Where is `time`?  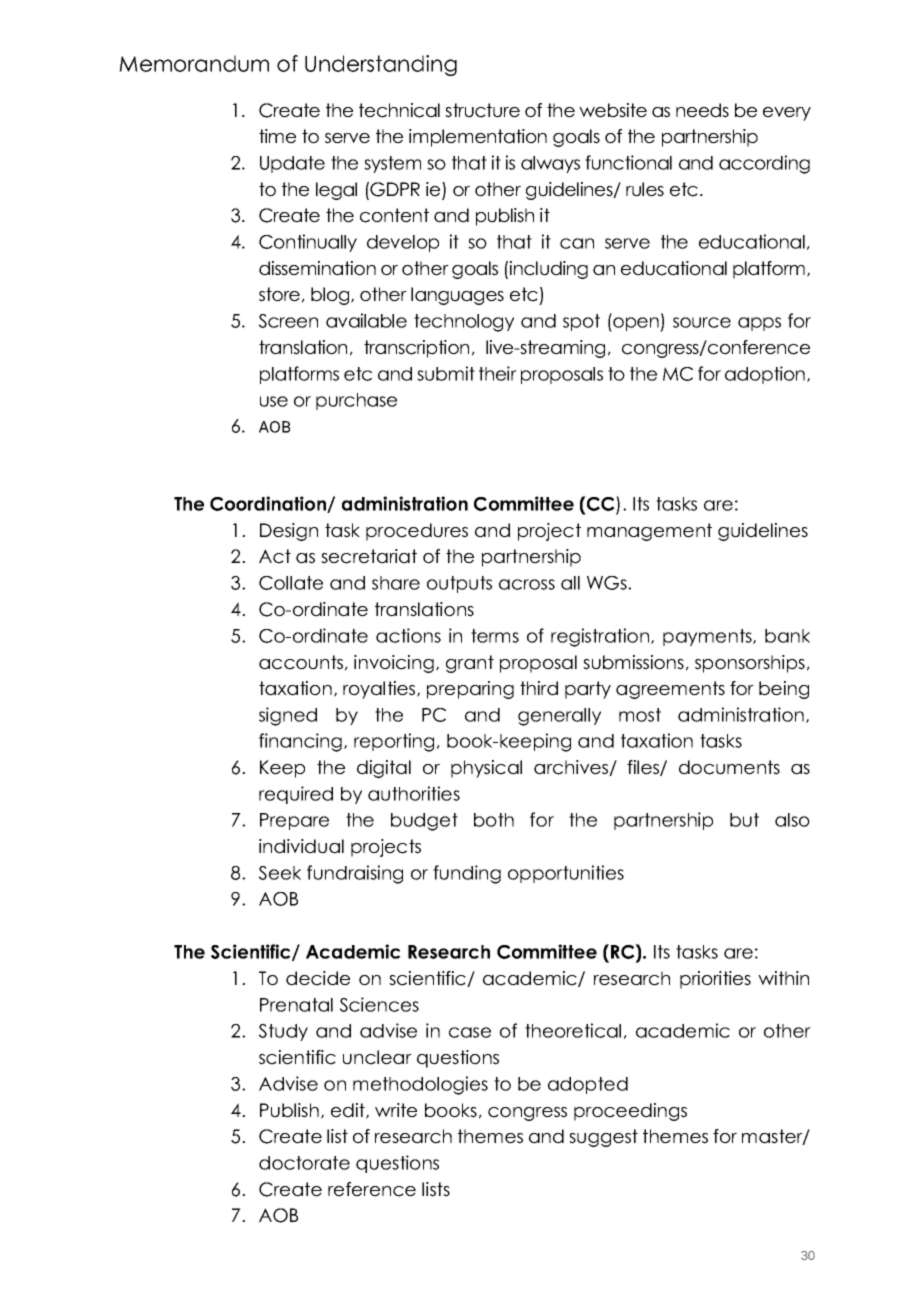
time is located at coordinates (277, 136).
